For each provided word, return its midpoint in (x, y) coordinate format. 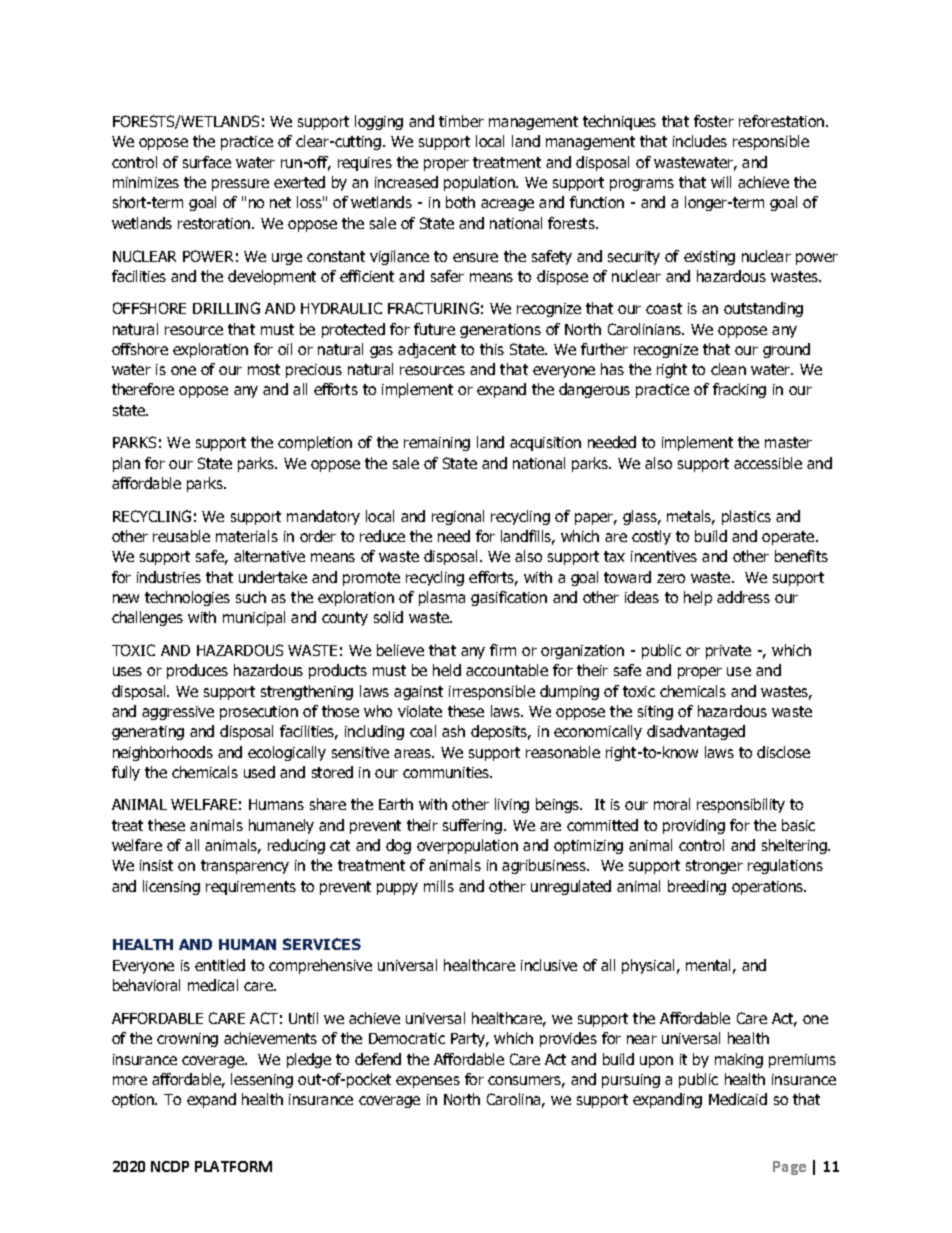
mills (439, 886)
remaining (437, 444)
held (447, 670)
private (728, 652)
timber (461, 121)
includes (700, 141)
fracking (739, 390)
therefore (143, 389)
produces (197, 671)
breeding (697, 887)
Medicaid (738, 1099)
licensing (171, 887)
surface (207, 162)
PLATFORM (233, 1166)
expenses (428, 1082)
